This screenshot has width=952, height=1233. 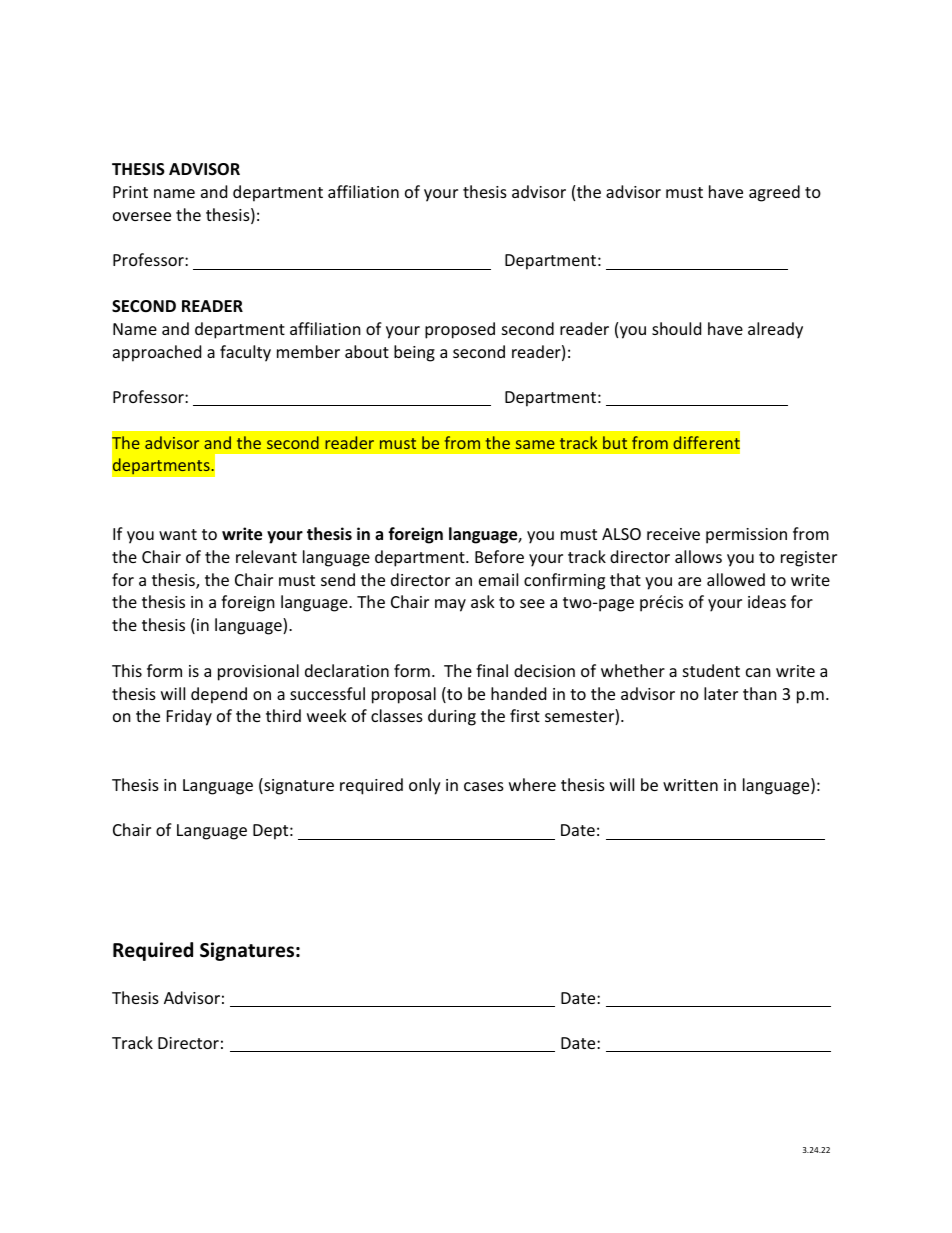 I want to click on but, so click(x=615, y=442).
